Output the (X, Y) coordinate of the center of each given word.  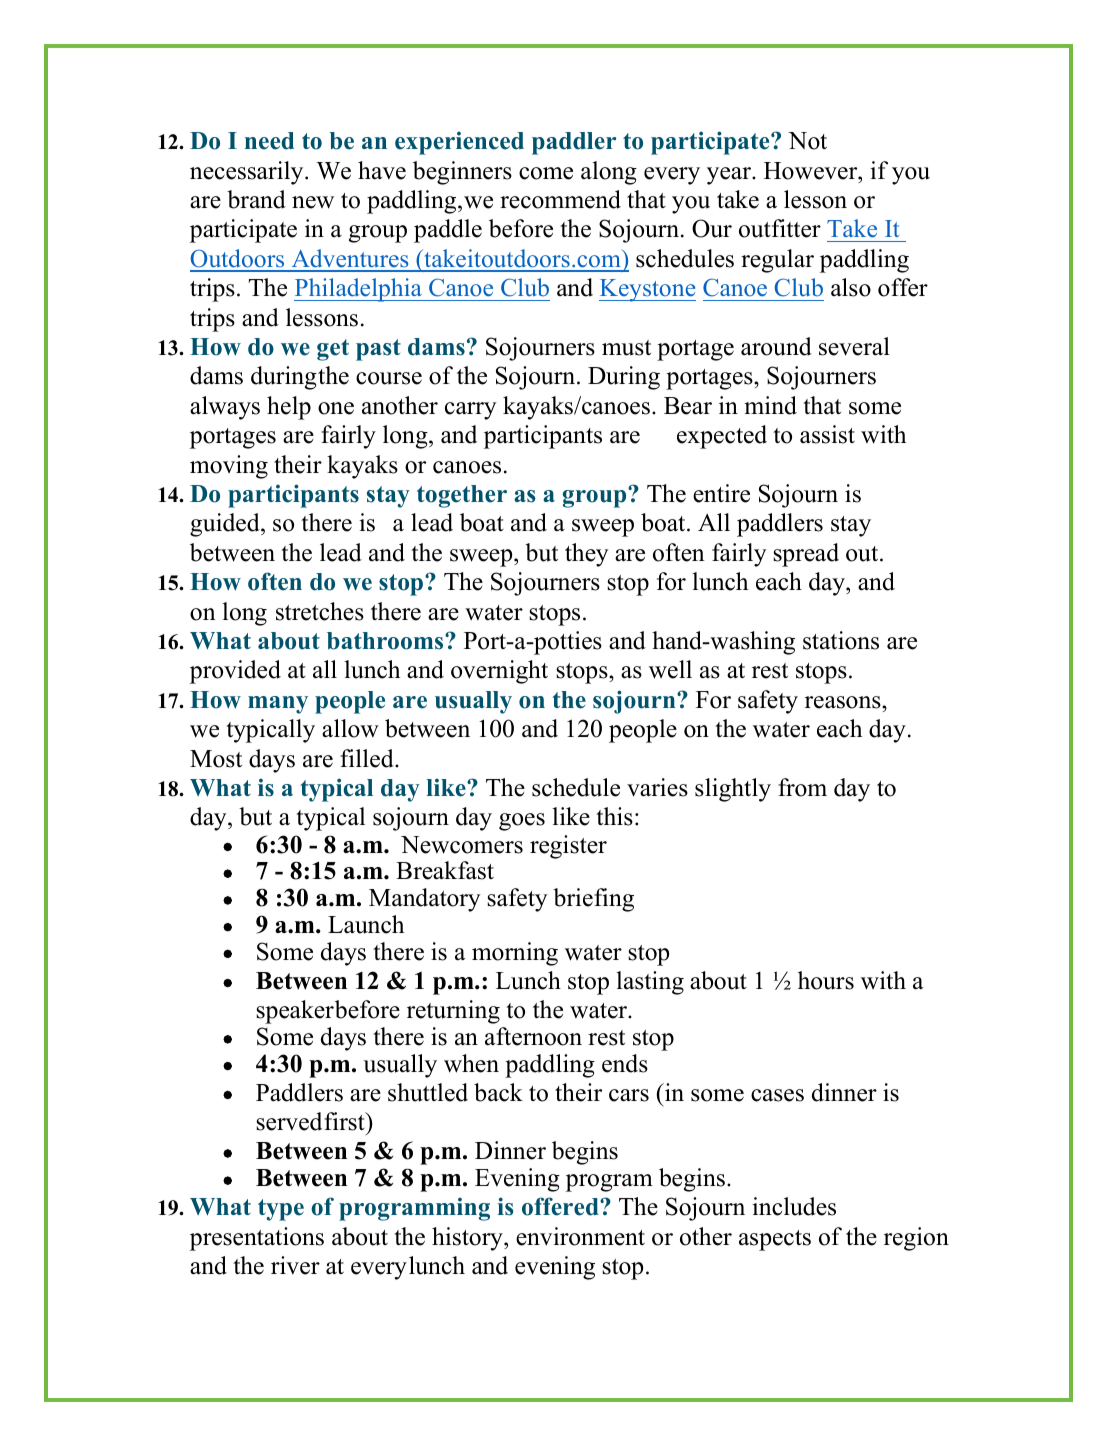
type (281, 1210)
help (289, 408)
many (278, 705)
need (269, 141)
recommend (560, 199)
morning (515, 954)
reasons (844, 702)
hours (826, 980)
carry (470, 411)
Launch (366, 924)
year (730, 176)
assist (827, 434)
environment (580, 1236)
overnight (499, 672)
